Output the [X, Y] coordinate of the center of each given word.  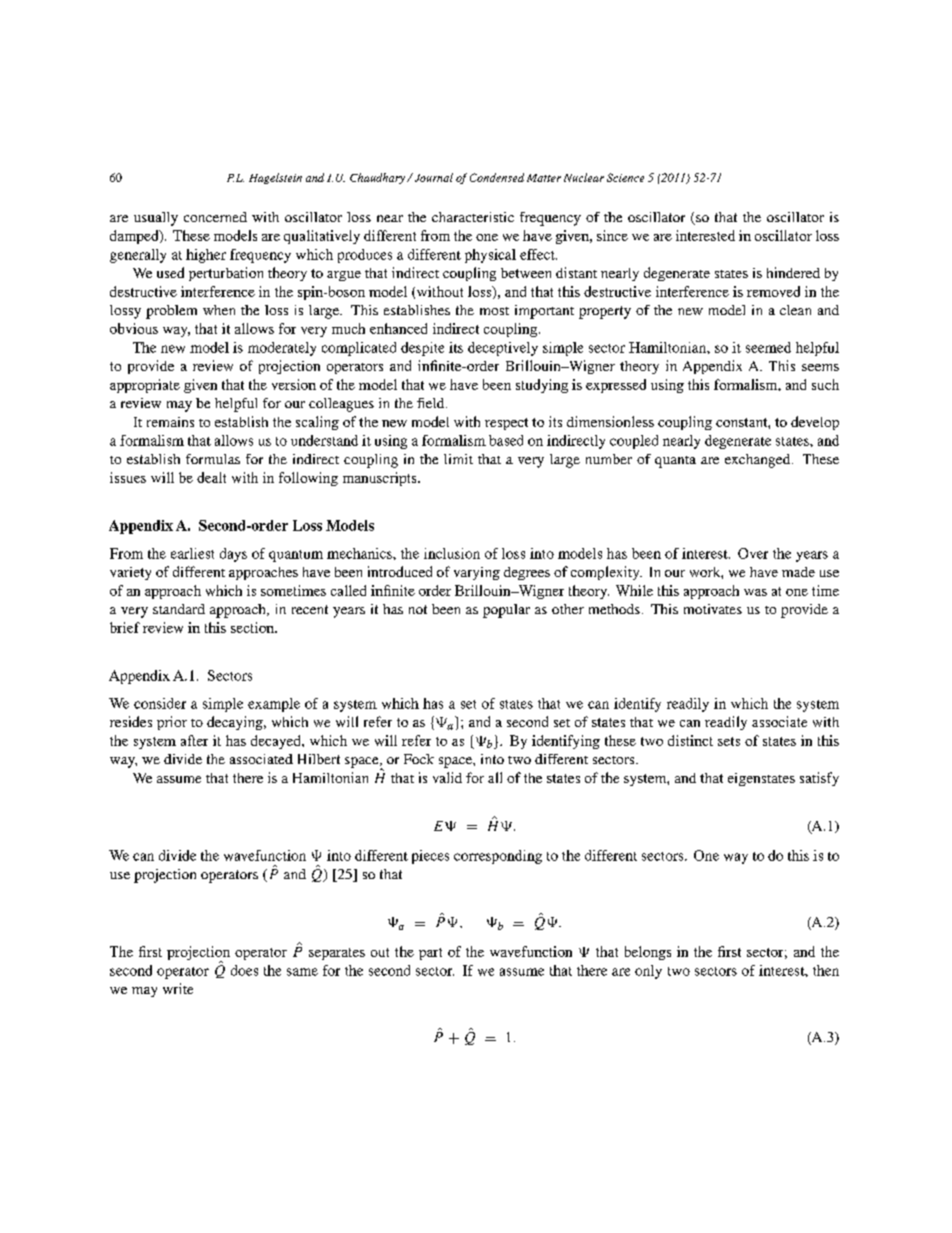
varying [477, 573]
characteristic [473, 217]
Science [625, 177]
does [244, 970]
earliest [192, 553]
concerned [215, 217]
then [826, 970]
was [755, 592]
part [430, 954]
